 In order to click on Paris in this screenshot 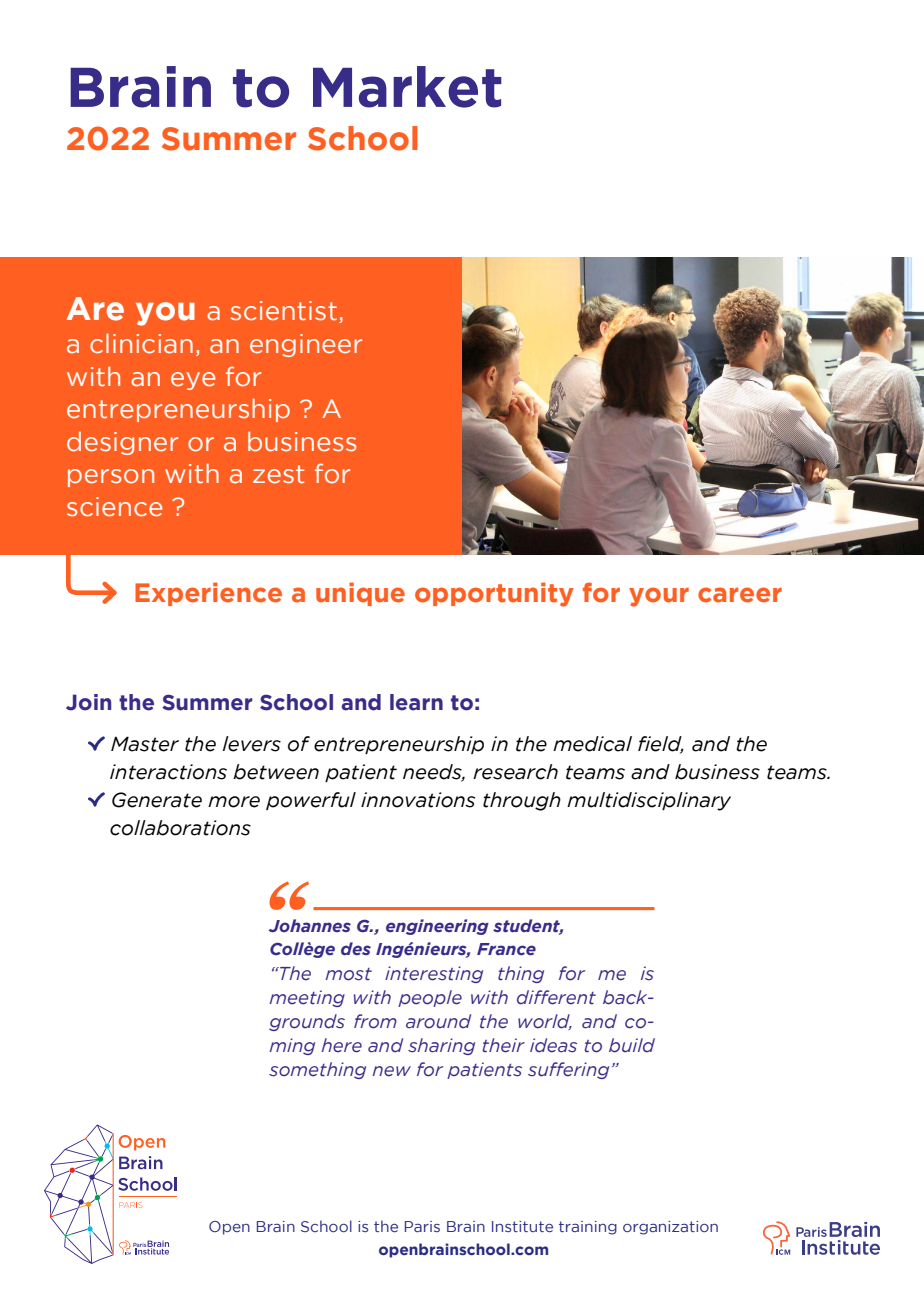, I will do `click(422, 1226)`.
